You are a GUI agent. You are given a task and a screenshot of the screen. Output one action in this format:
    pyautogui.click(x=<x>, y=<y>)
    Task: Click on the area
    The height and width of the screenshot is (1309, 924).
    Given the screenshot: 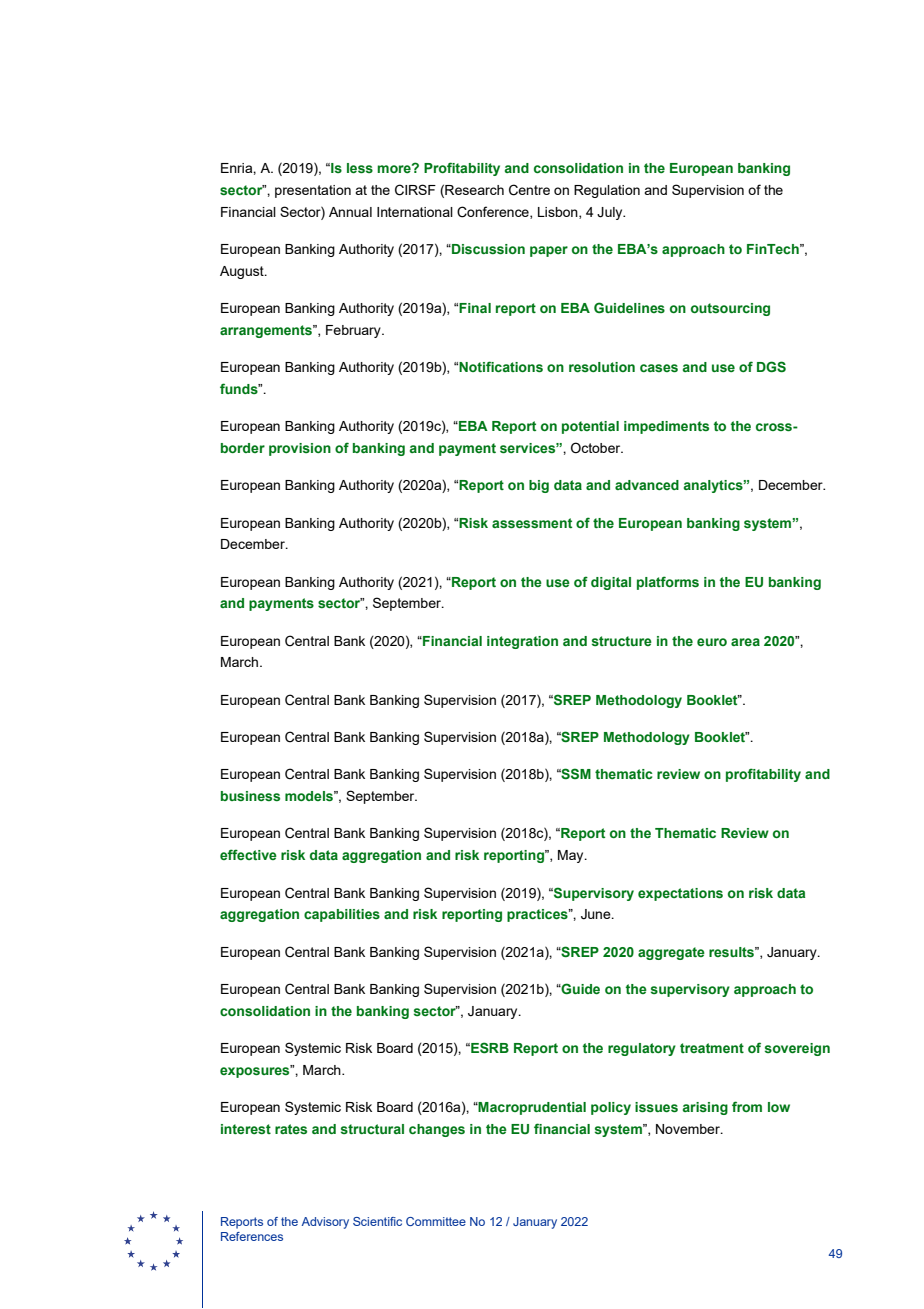 What is the action you would take?
    pyautogui.click(x=745, y=642)
